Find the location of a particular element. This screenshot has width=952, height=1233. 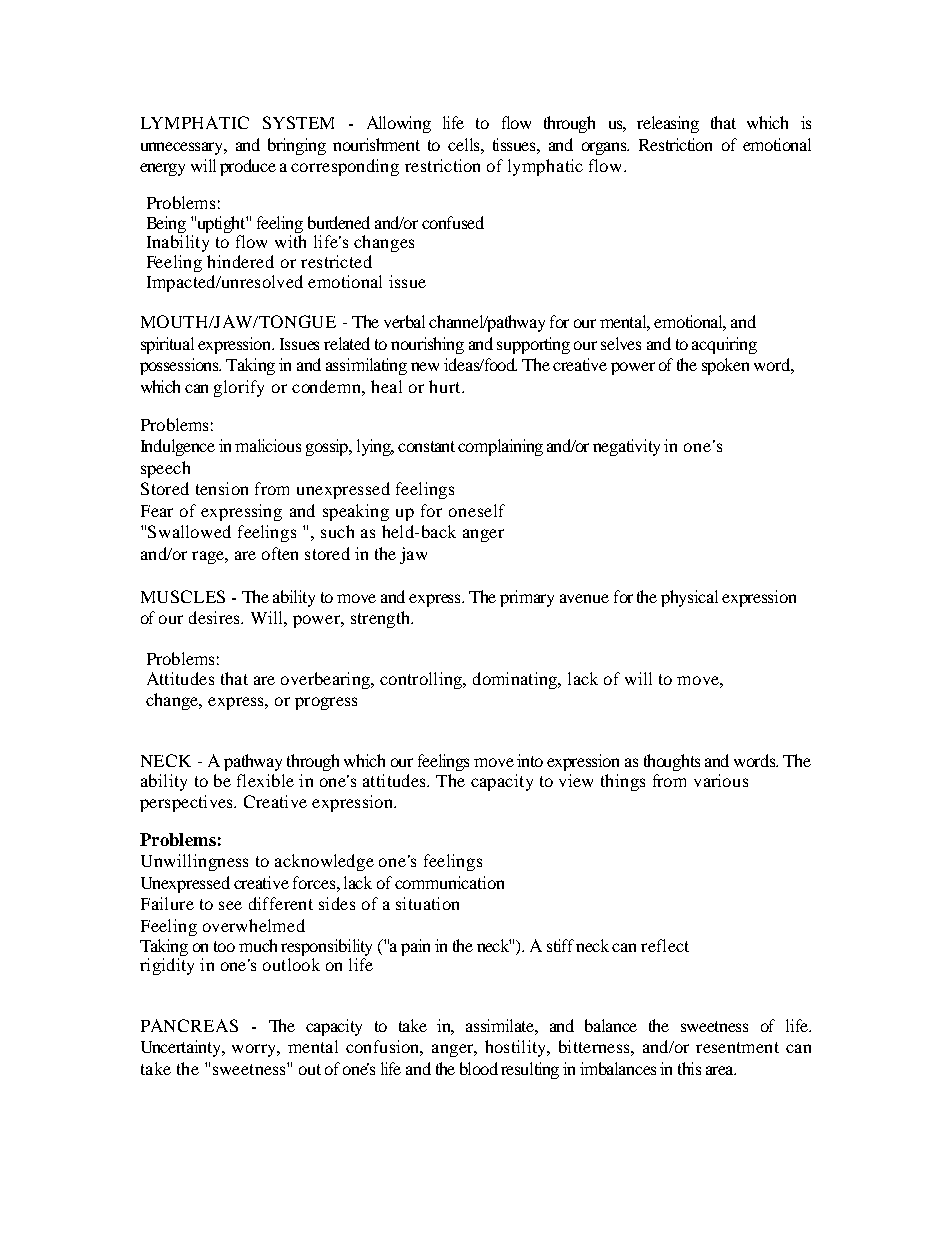

reflect is located at coordinates (665, 945).
